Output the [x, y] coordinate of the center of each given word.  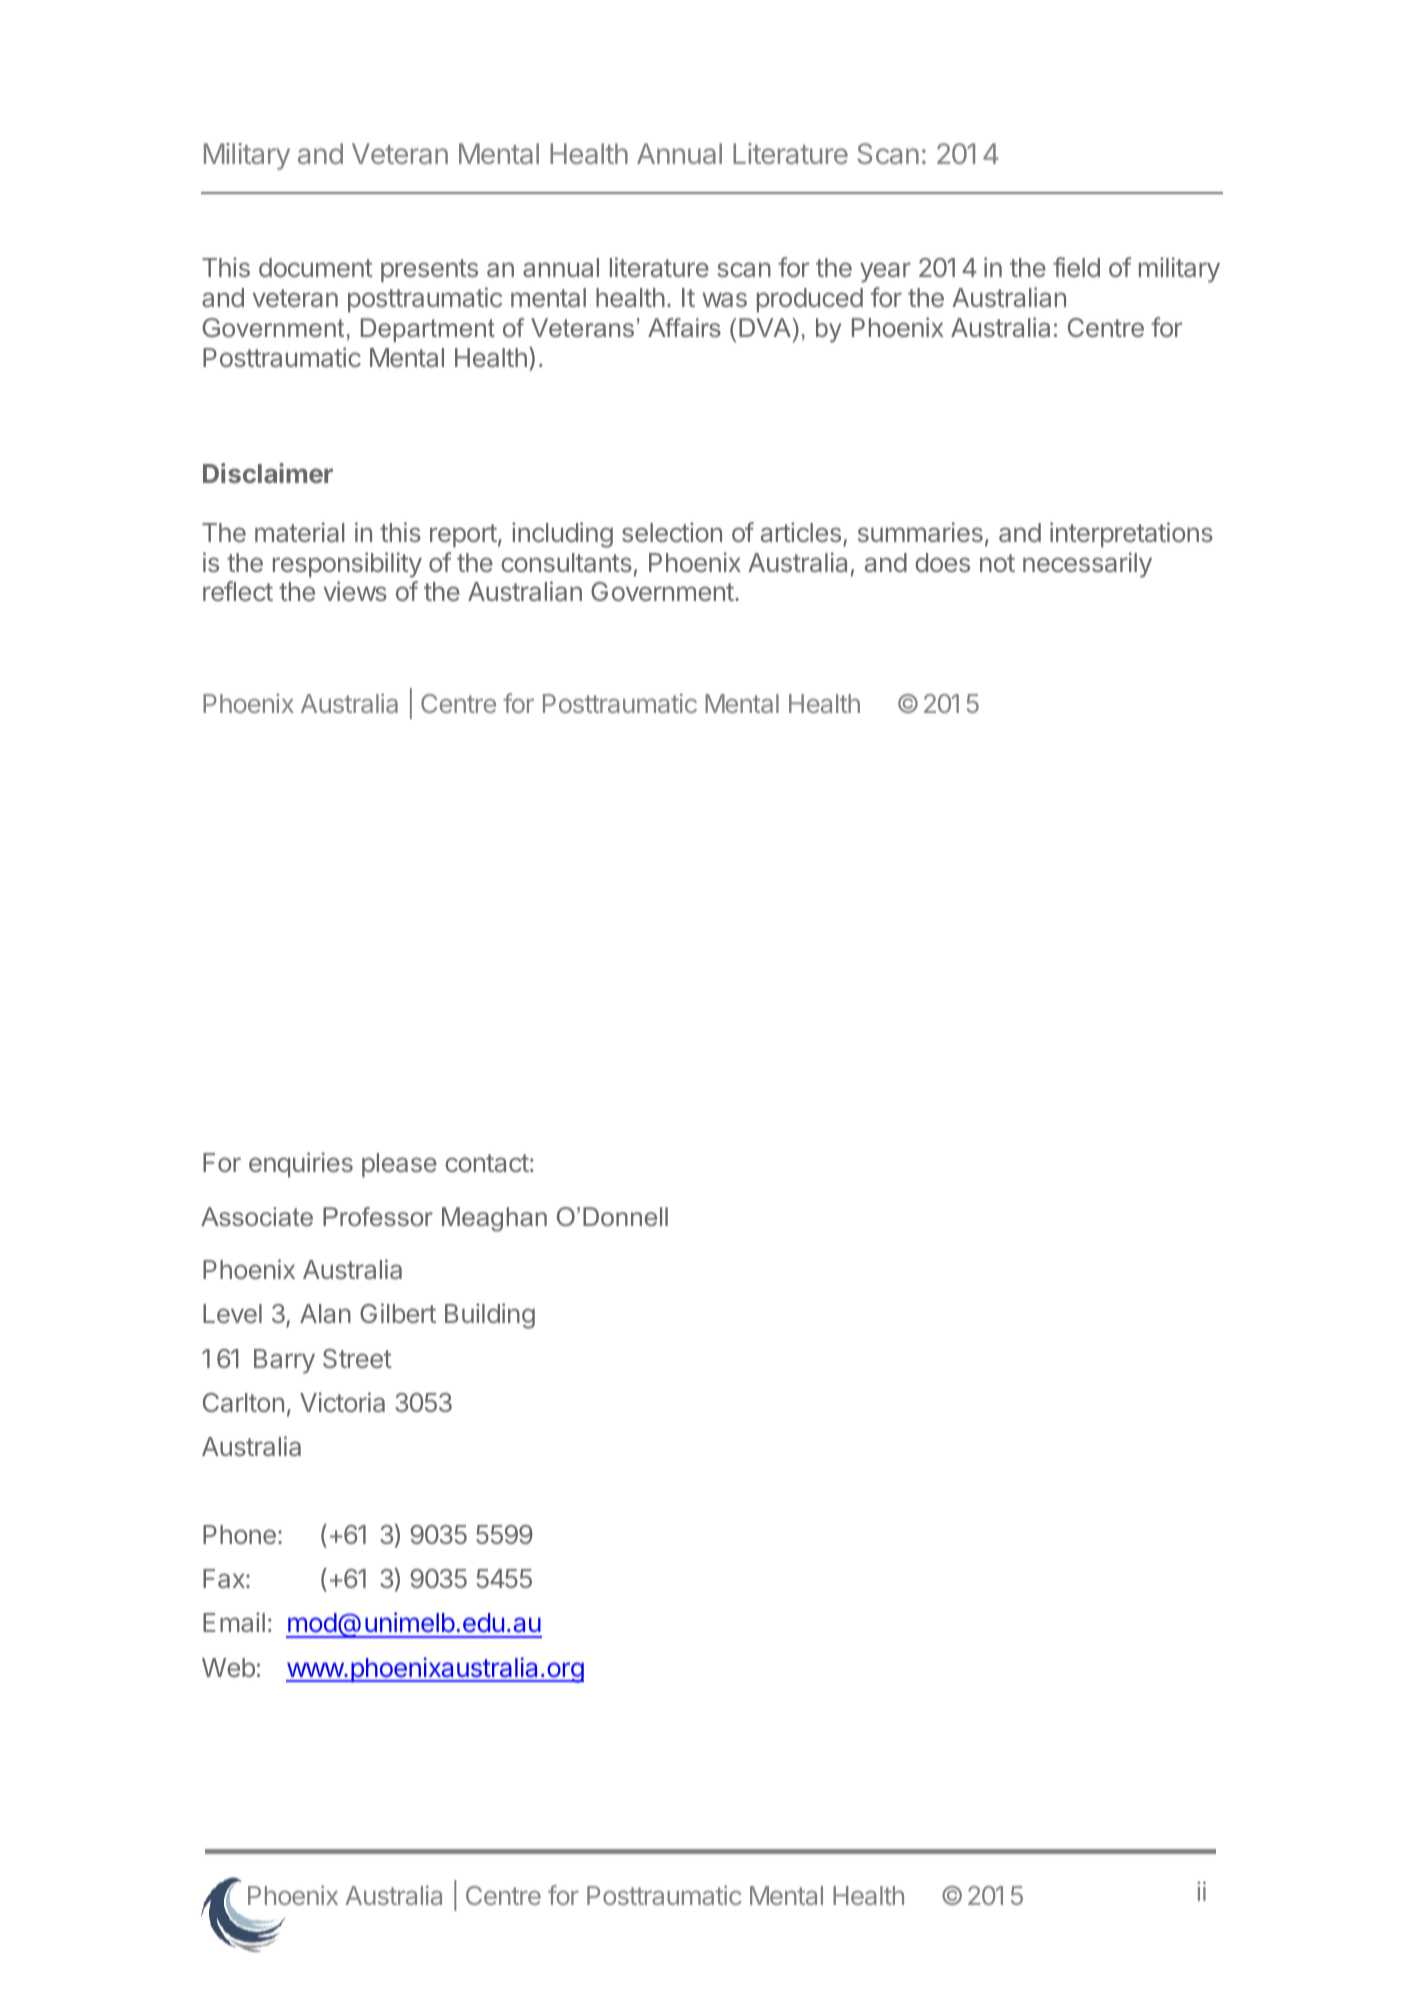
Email [234, 1622]
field [1076, 267]
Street [357, 1358]
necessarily [1087, 565]
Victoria [342, 1402]
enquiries [301, 1165]
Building [490, 1316]
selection [672, 532]
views [355, 591]
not [997, 563]
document [316, 267]
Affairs [684, 327]
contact [487, 1163]
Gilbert [398, 1313]
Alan [325, 1313]
